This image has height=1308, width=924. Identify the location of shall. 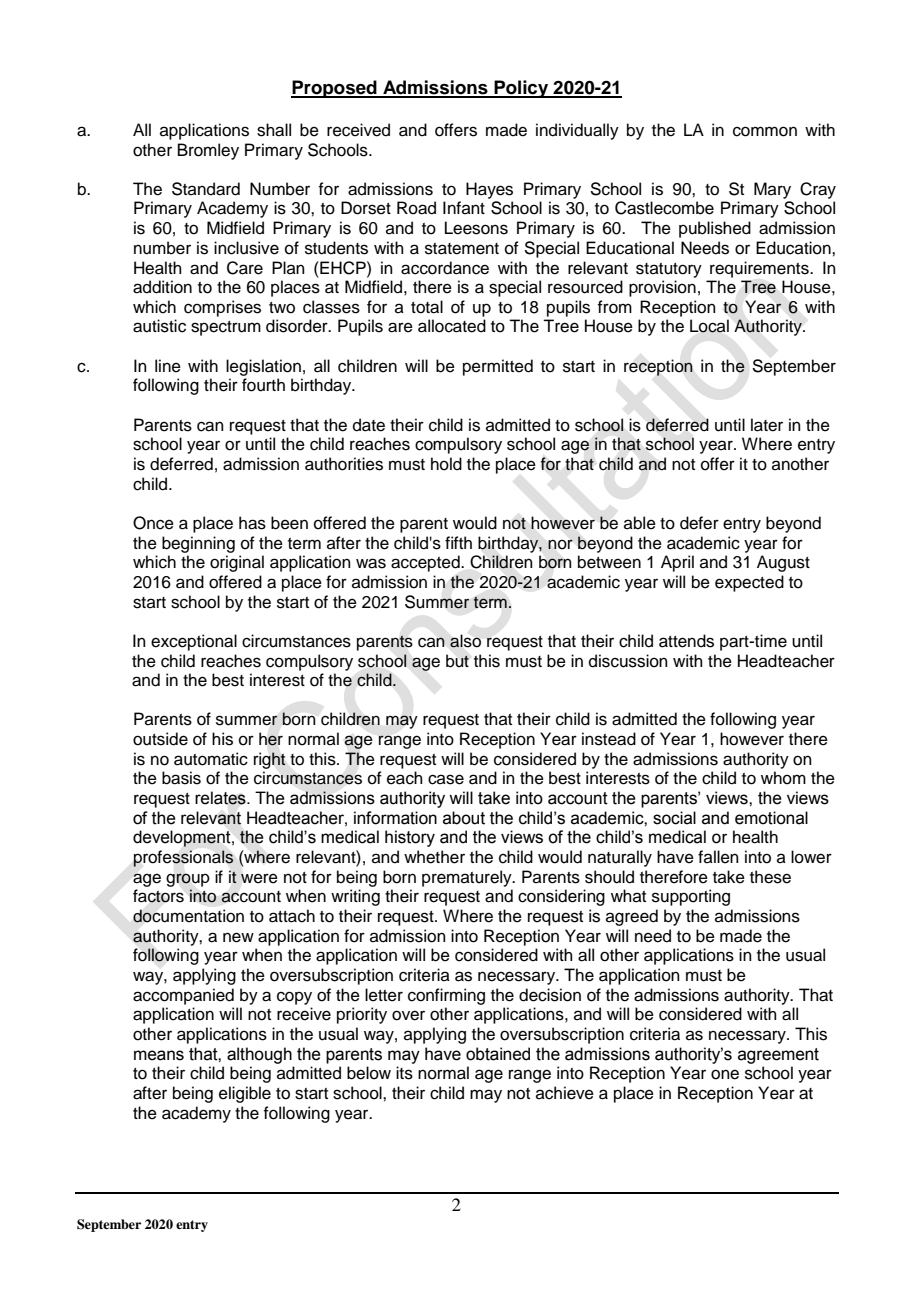
(274, 130).
